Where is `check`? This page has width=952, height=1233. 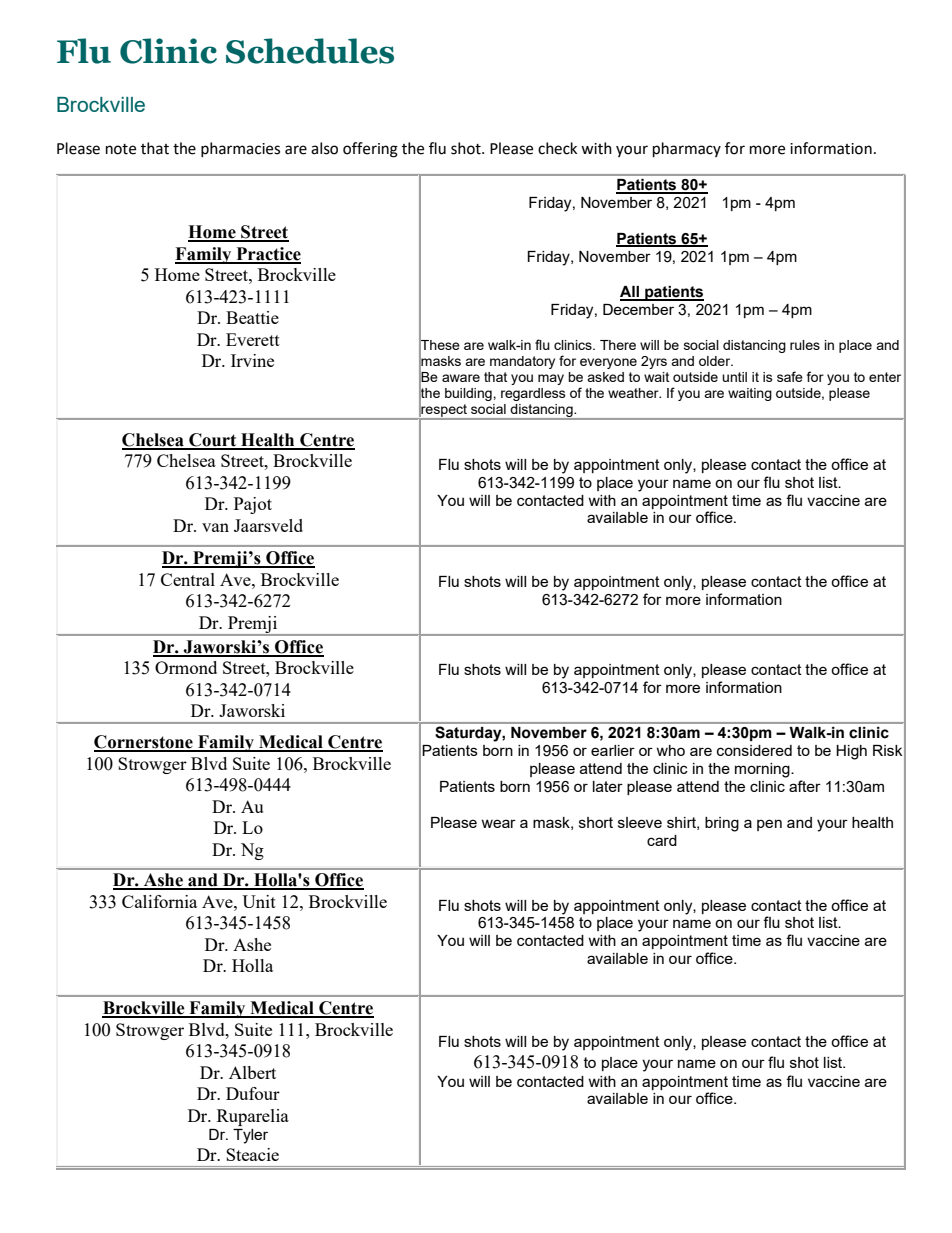 check is located at coordinates (557, 148).
